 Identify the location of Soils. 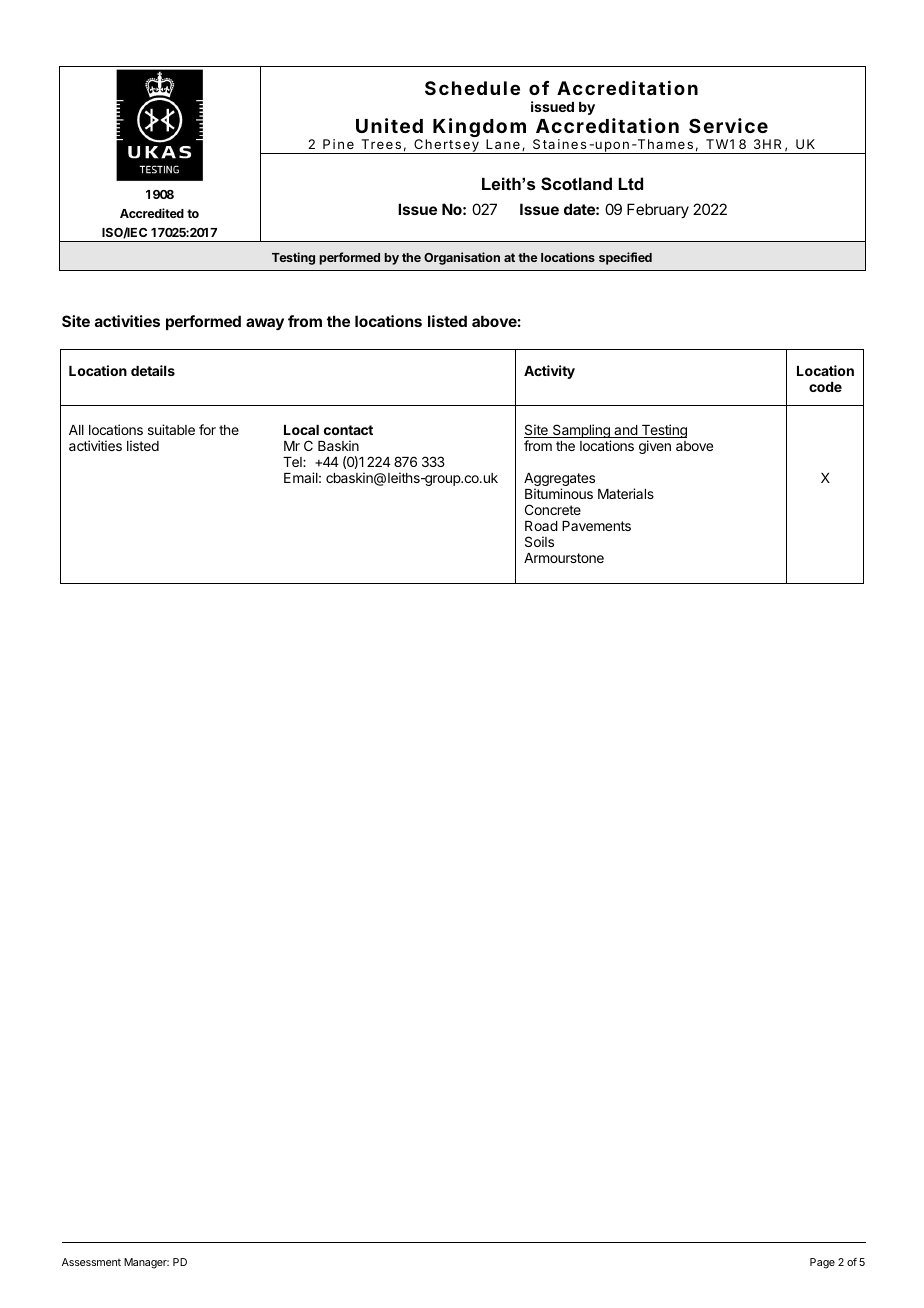
(539, 541).
